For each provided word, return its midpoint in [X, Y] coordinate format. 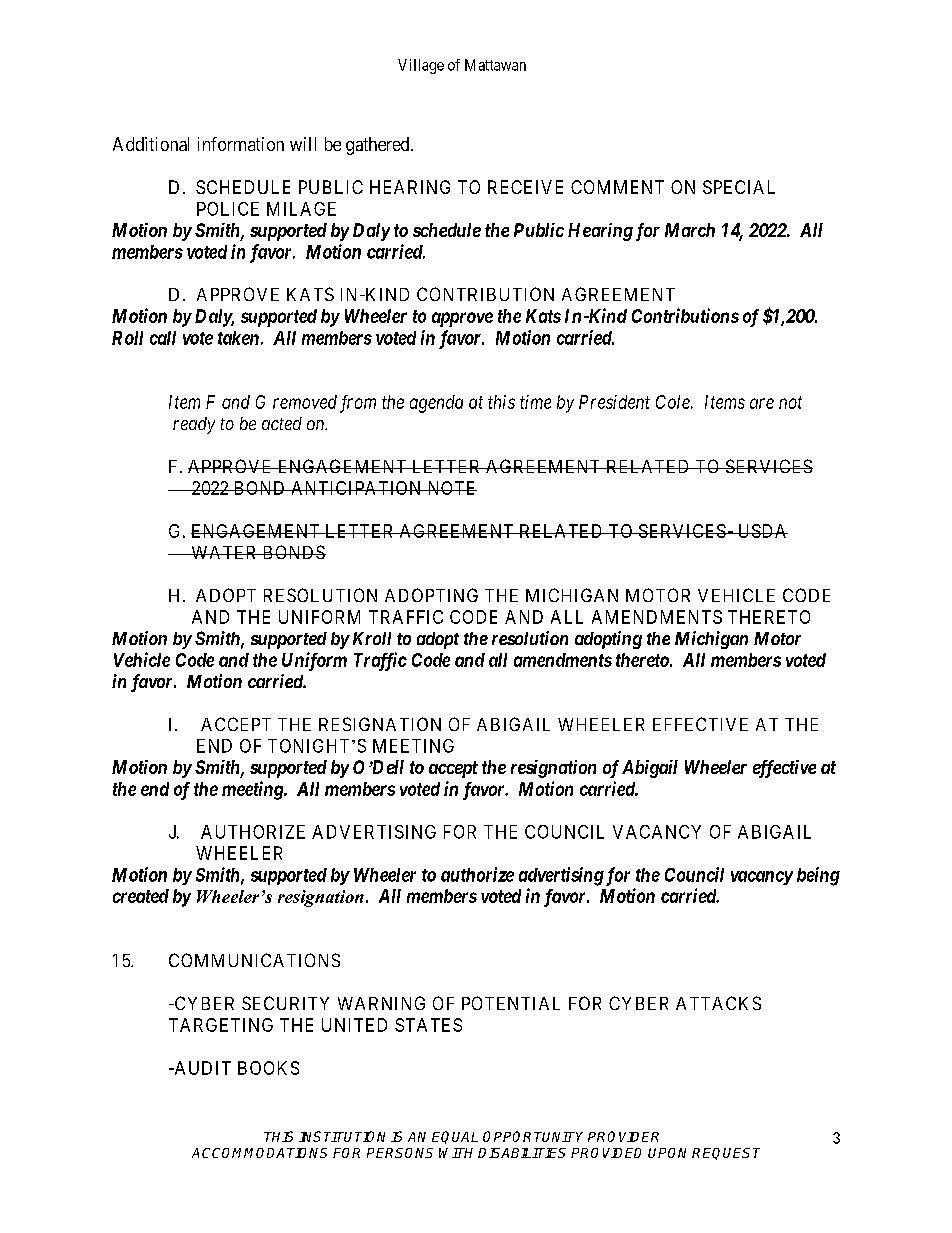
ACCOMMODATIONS [259, 1153]
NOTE [451, 488]
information [241, 144]
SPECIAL [739, 187]
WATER [224, 552]
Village [421, 66]
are [762, 403]
